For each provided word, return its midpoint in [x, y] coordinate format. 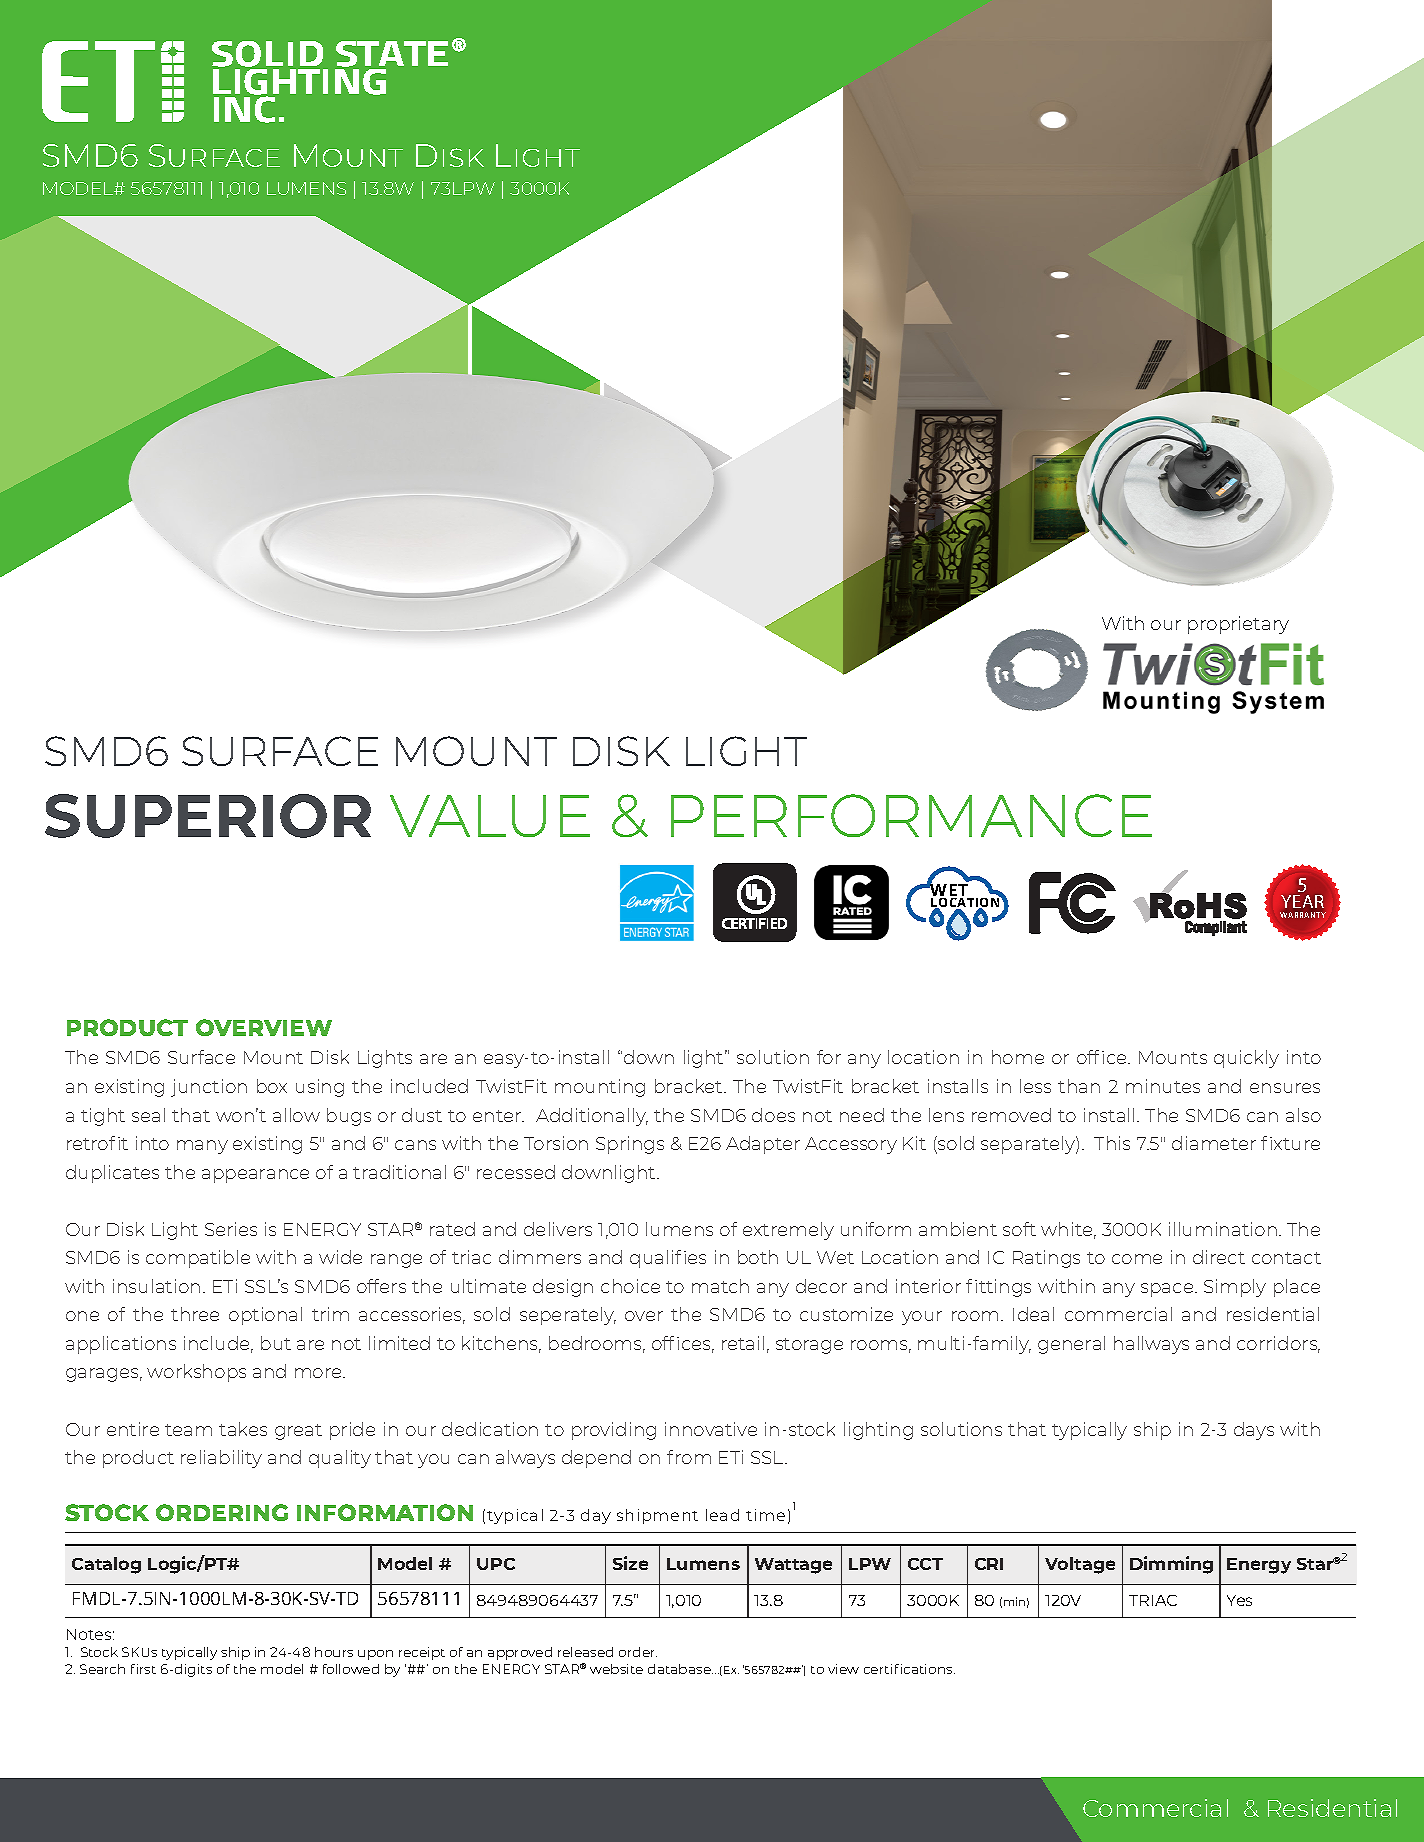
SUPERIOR [208, 816]
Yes [1239, 1600]
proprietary [1238, 625]
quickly [1246, 1059]
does [773, 1115]
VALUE [490, 816]
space [1168, 1290]
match [720, 1286]
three [195, 1314]
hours [334, 1652]
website [616, 1669]
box [272, 1086]
